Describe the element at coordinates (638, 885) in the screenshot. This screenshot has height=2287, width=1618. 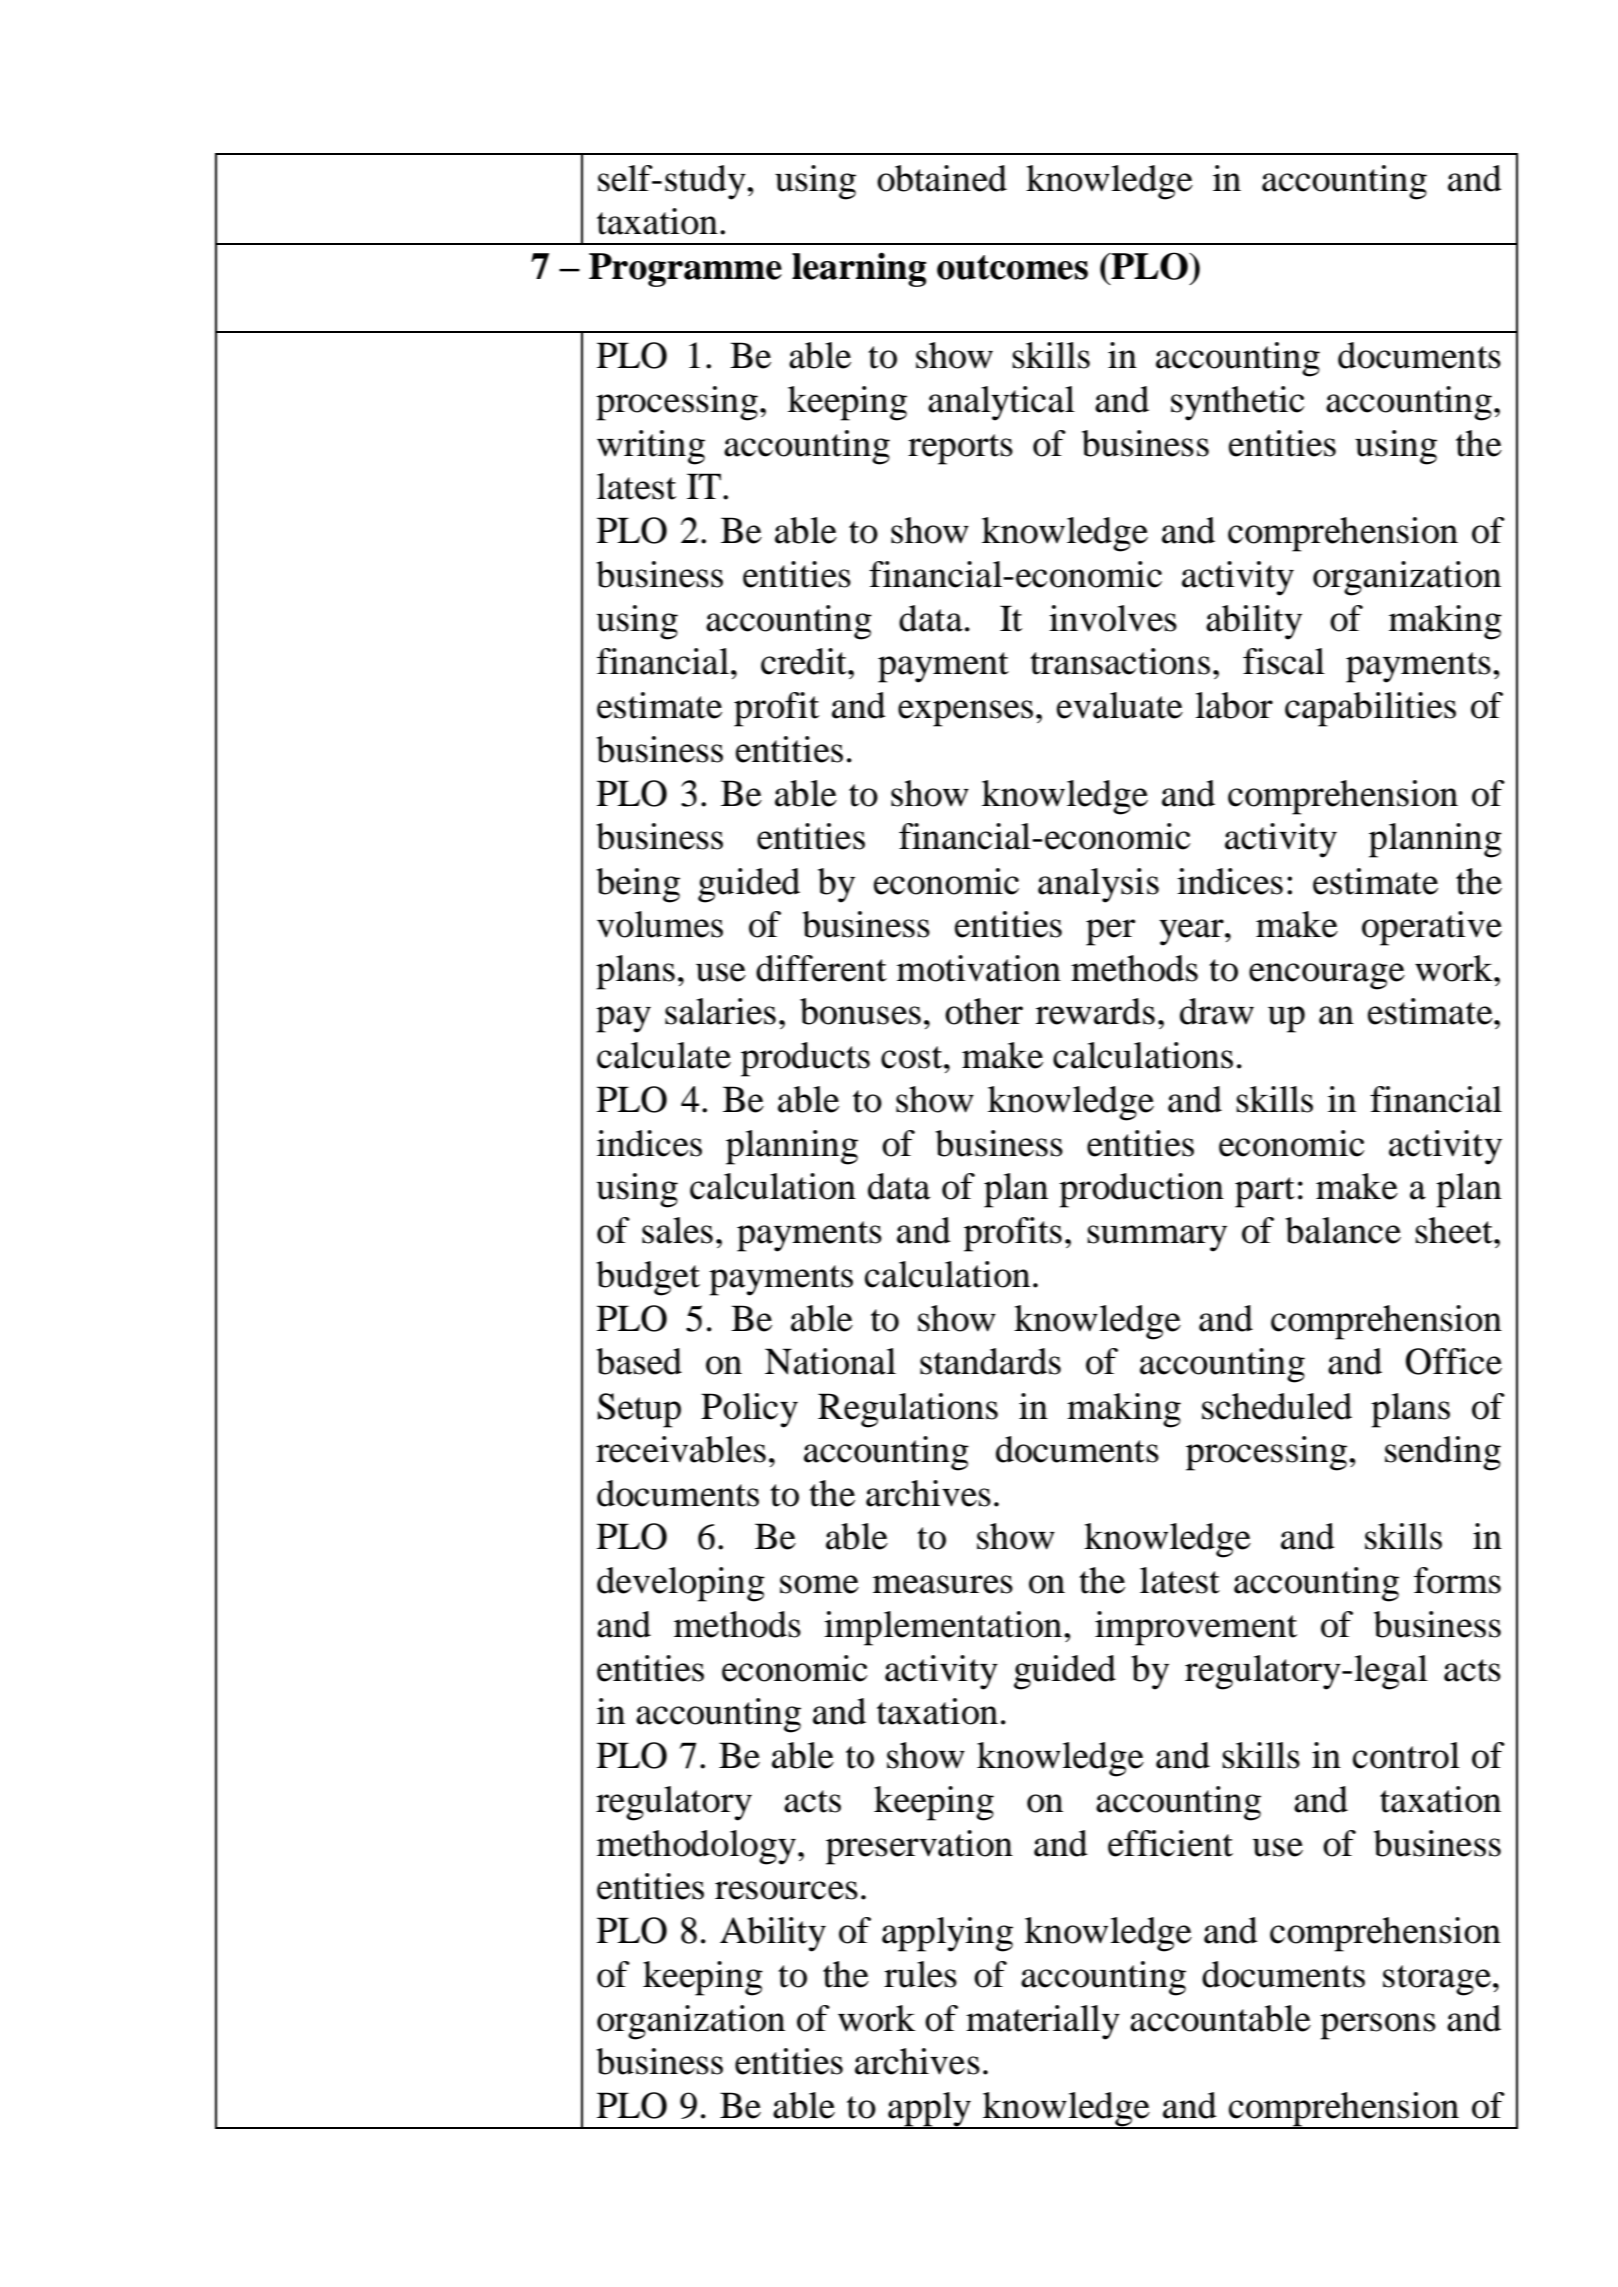
I see `being` at that location.
